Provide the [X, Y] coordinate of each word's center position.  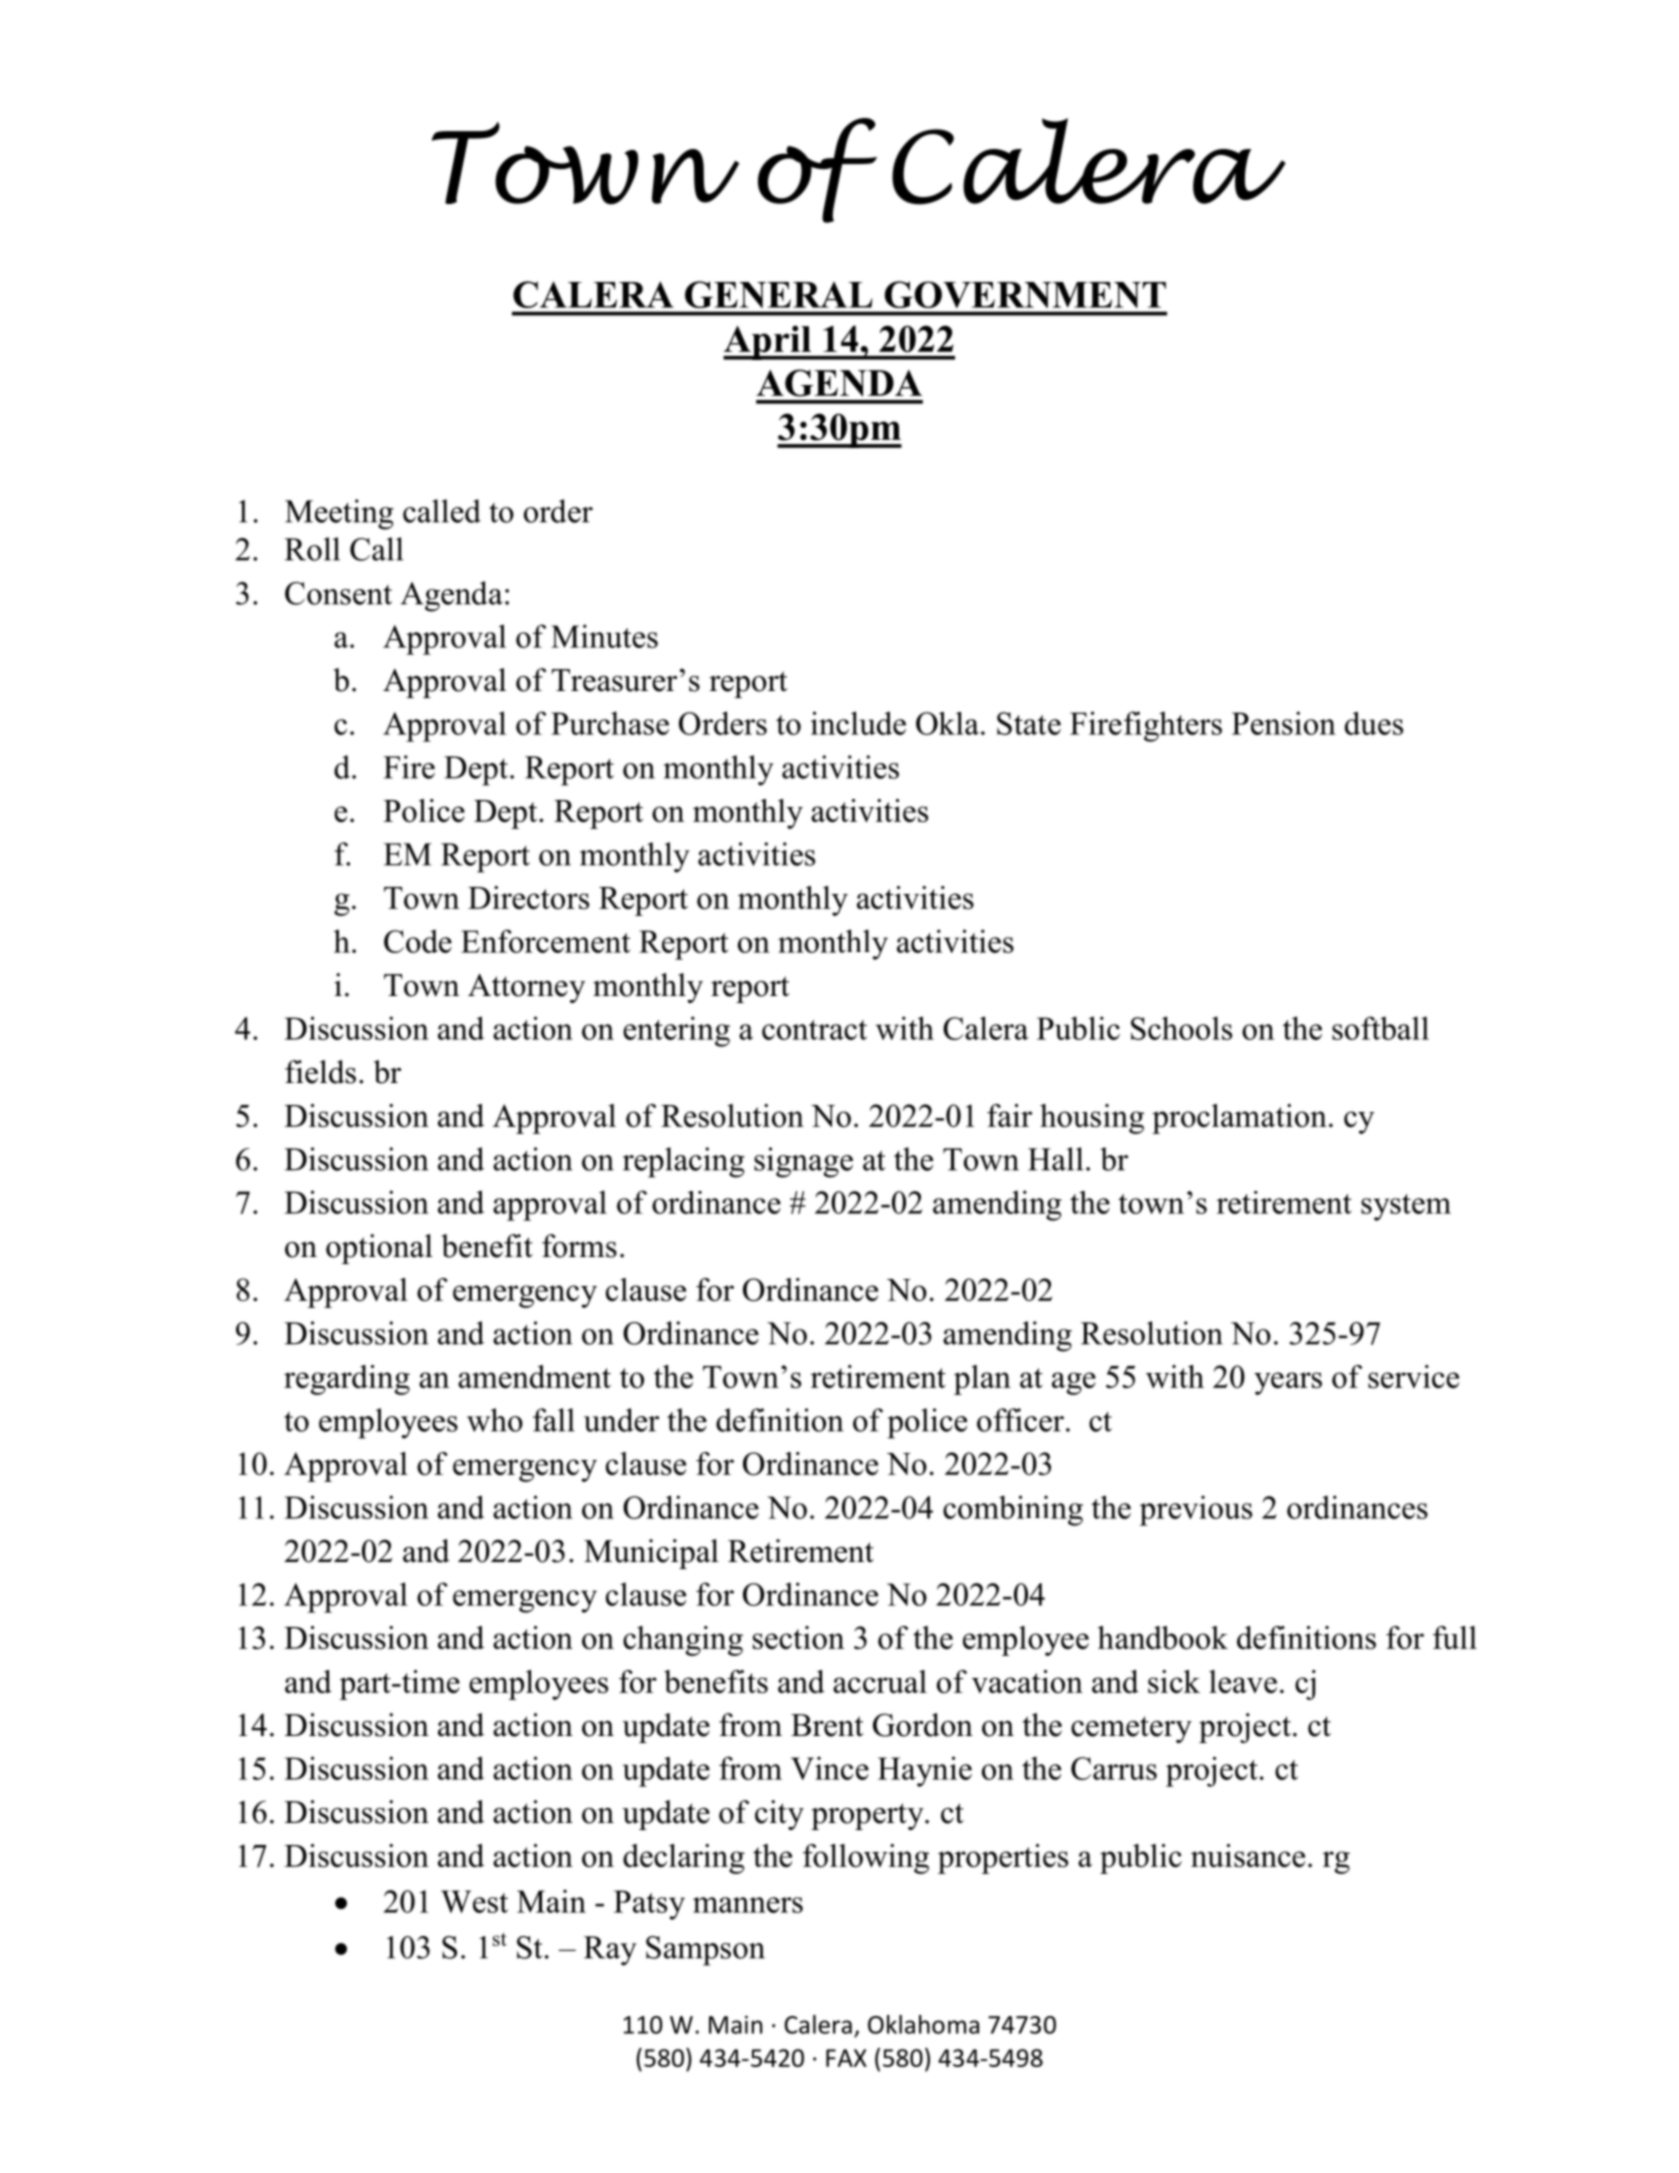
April [768, 342]
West [474, 1901]
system [1406, 1207]
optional [379, 1249]
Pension [1284, 723]
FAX [846, 2058]
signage [803, 1162]
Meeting [339, 514]
